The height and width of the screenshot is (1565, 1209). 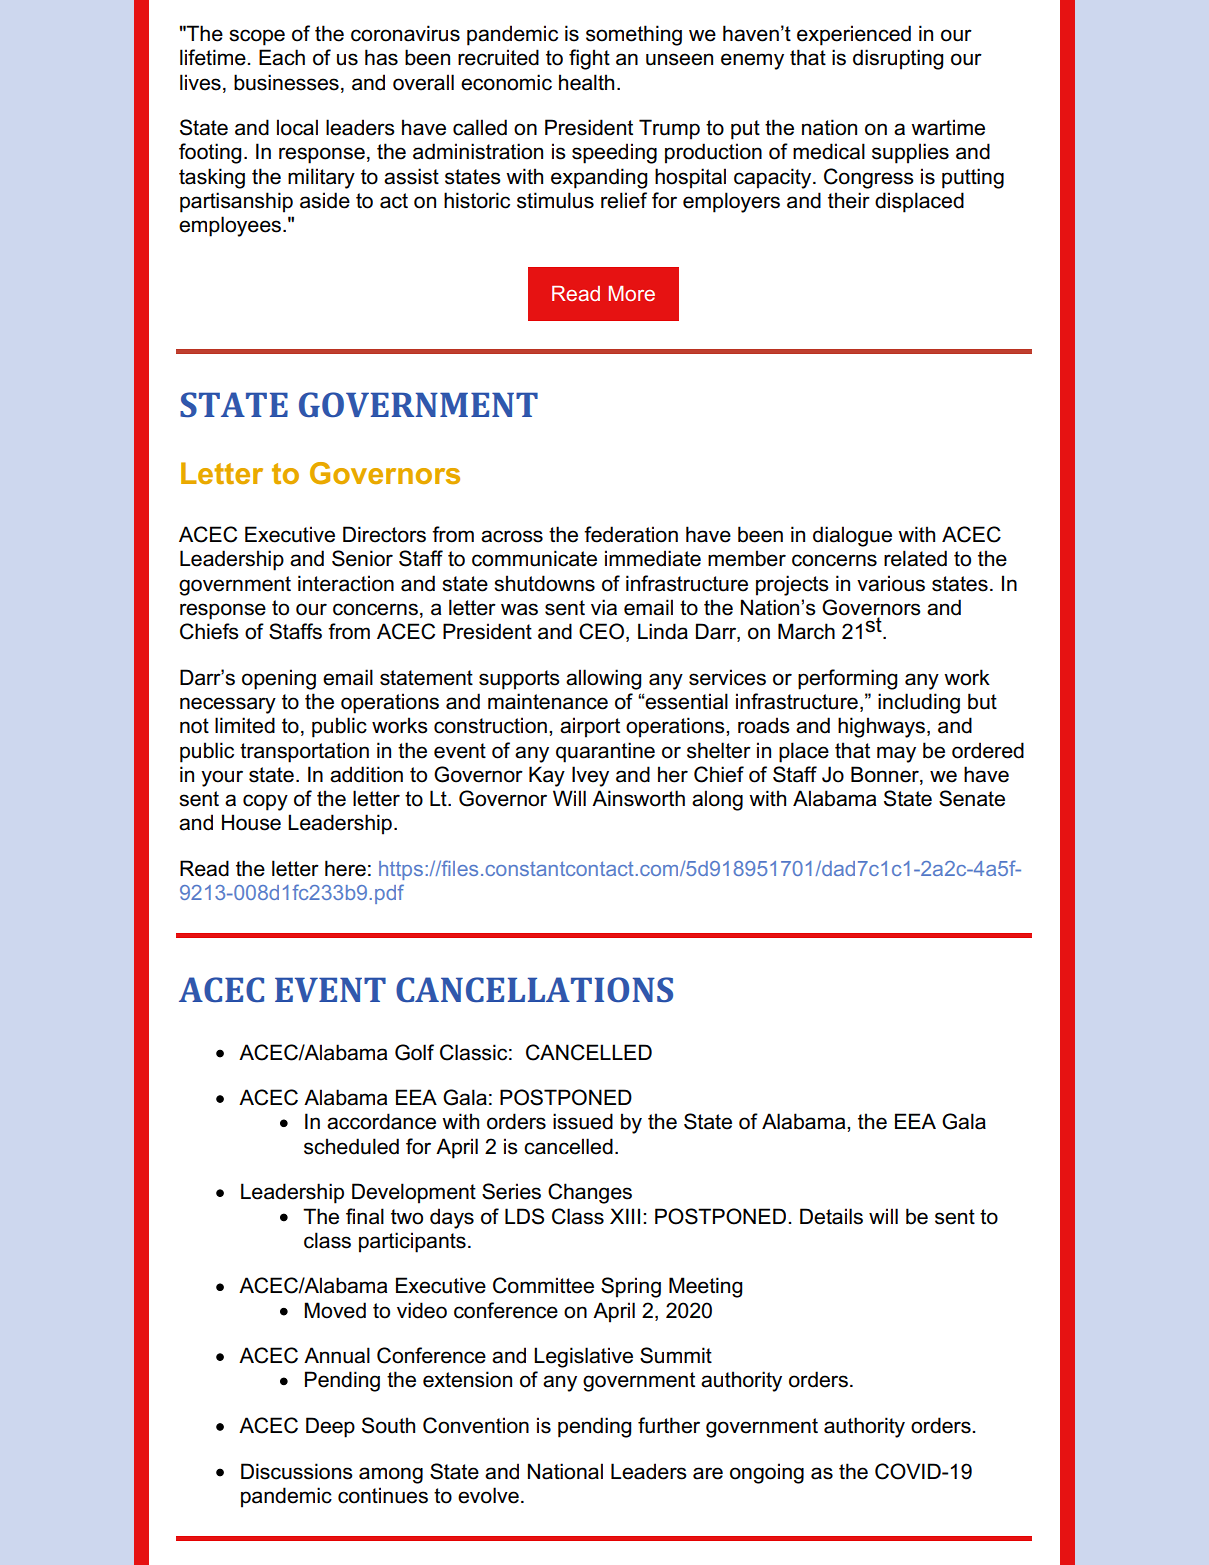 What do you see at coordinates (898, 59) in the screenshot?
I see `disrupting` at bounding box center [898, 59].
